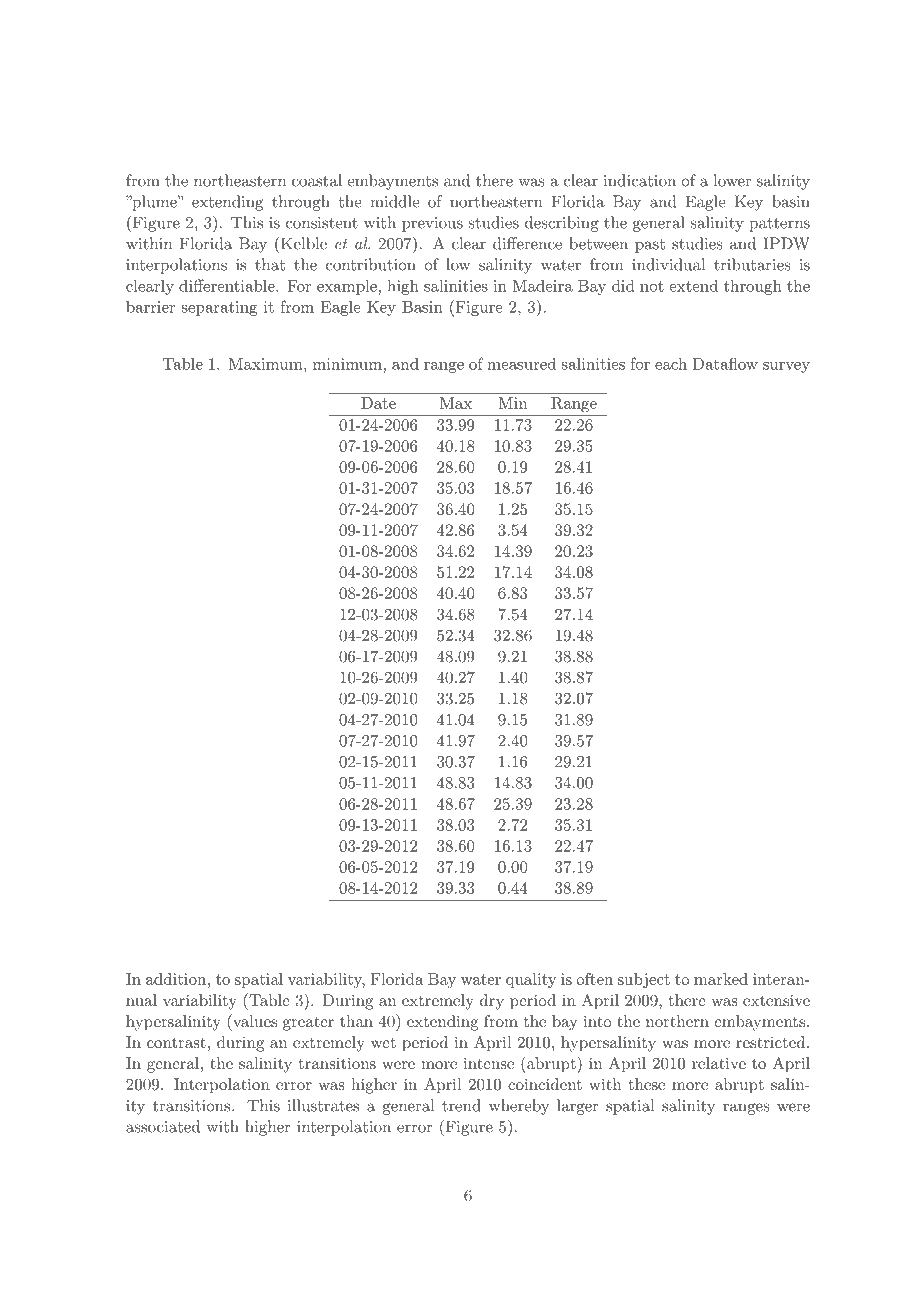 Image resolution: width=924 pixels, height=1308 pixels. I want to click on marked, so click(721, 979).
